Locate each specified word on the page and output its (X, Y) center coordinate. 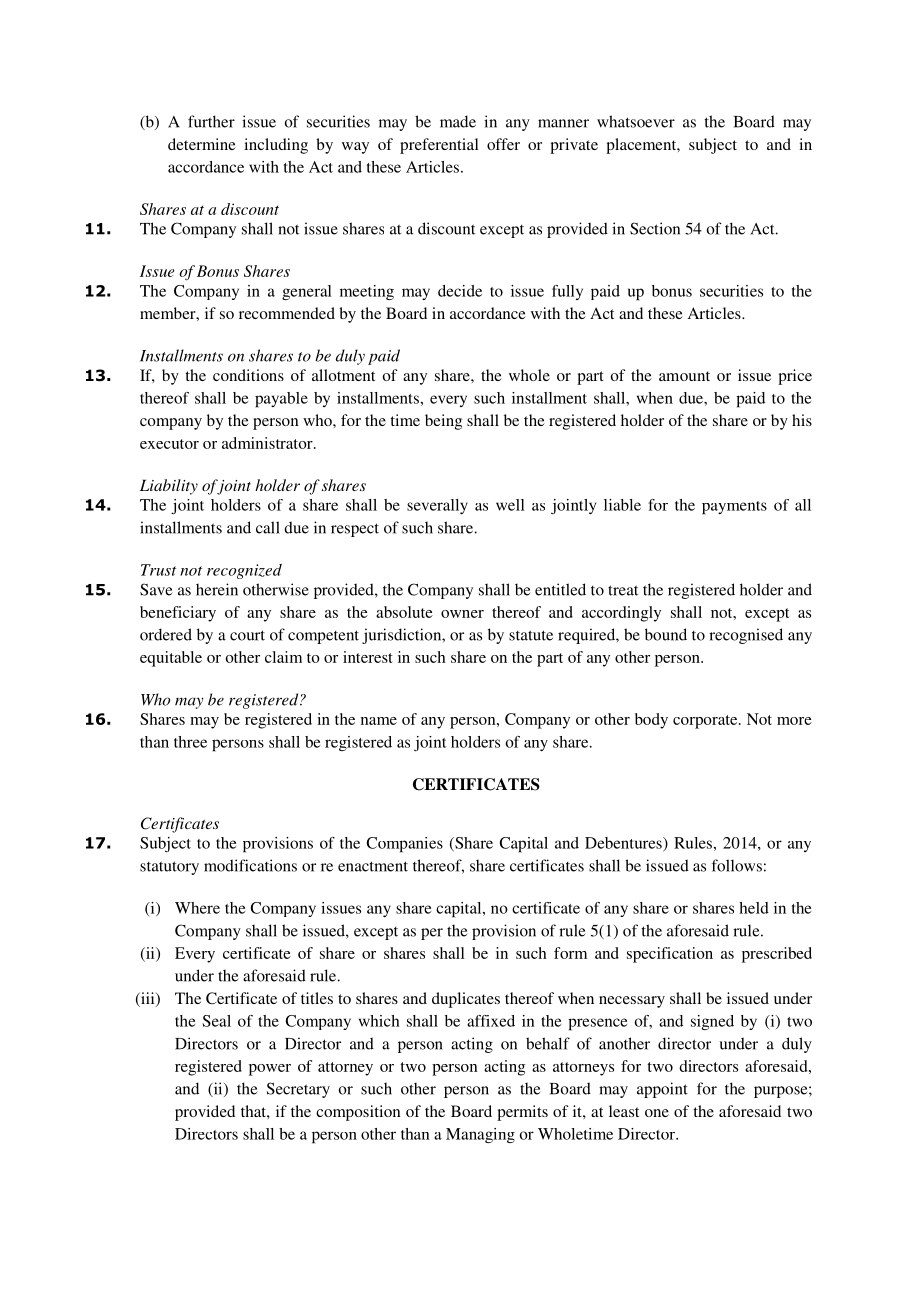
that (254, 1111)
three (190, 742)
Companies (405, 845)
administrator (268, 443)
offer (503, 144)
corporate (706, 722)
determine (202, 144)
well (510, 505)
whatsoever (636, 121)
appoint (662, 1090)
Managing (480, 1135)
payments (734, 508)
